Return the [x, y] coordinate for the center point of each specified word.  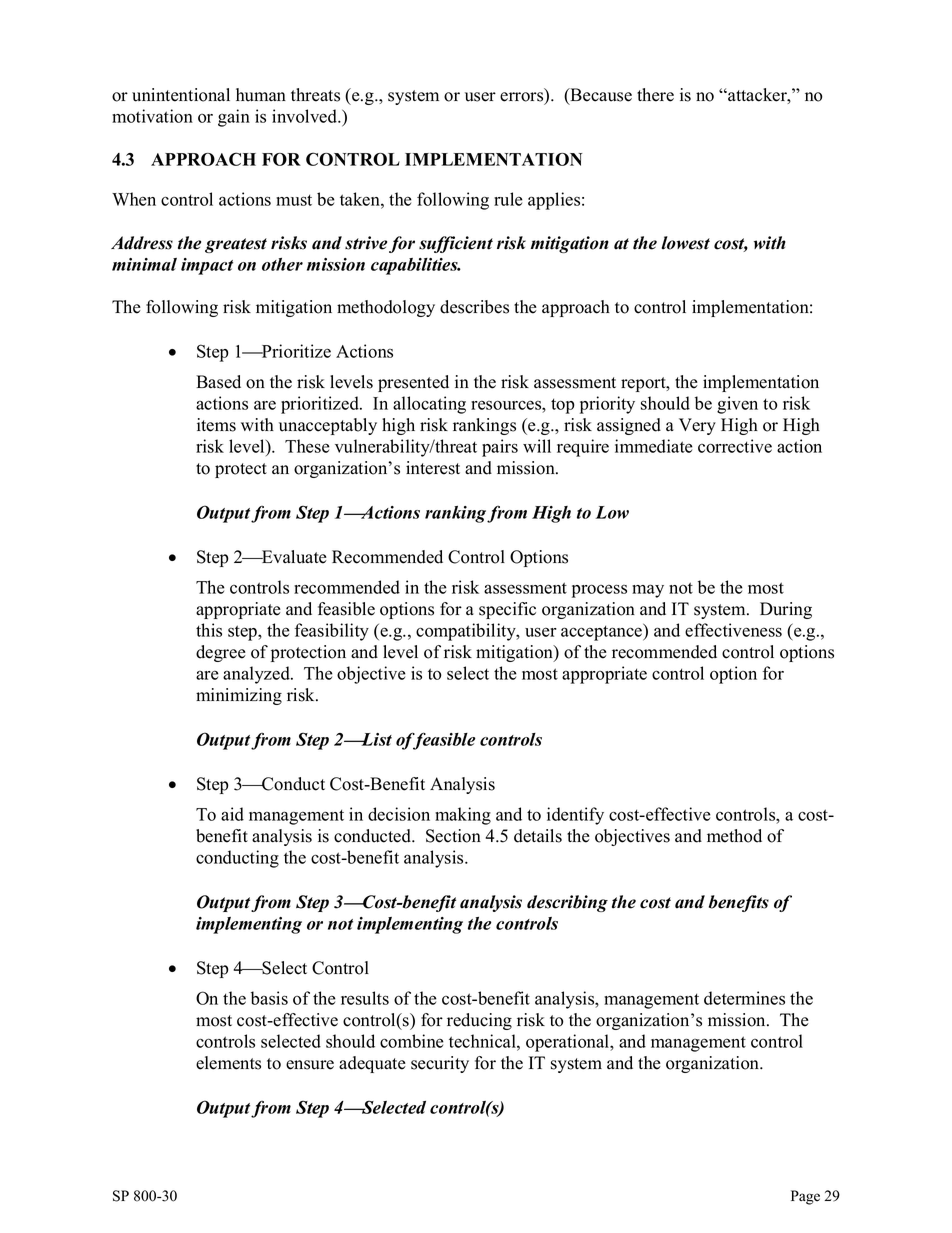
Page [805, 1197]
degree [221, 653]
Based [218, 382]
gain [234, 118]
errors [523, 98]
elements [228, 1063]
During [786, 610]
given [737, 405]
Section [453, 836]
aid [232, 814]
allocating [429, 405]
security [440, 1064]
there [655, 95]
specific [507, 610]
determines [744, 998]
